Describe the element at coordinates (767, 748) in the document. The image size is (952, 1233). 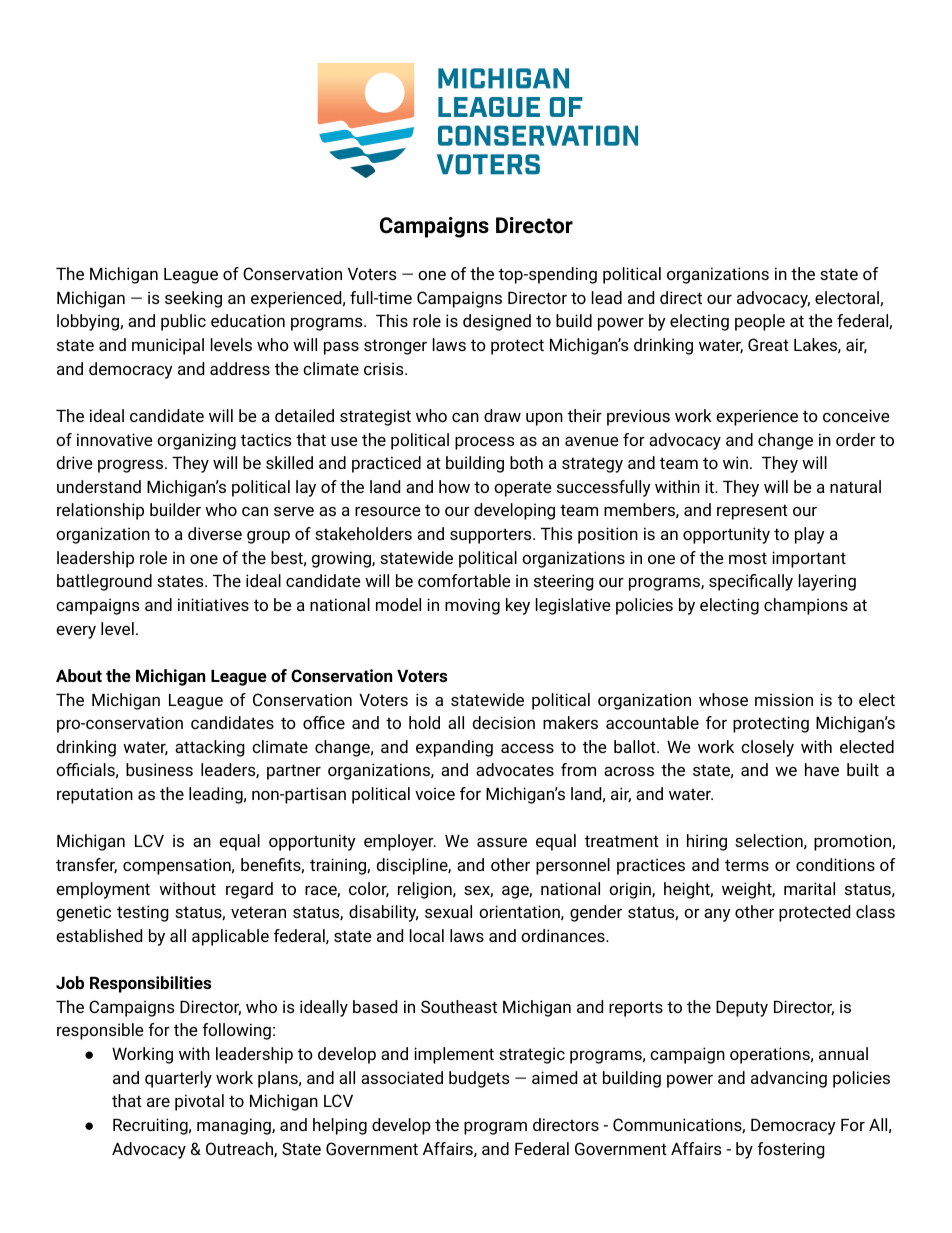
I see `closely` at that location.
